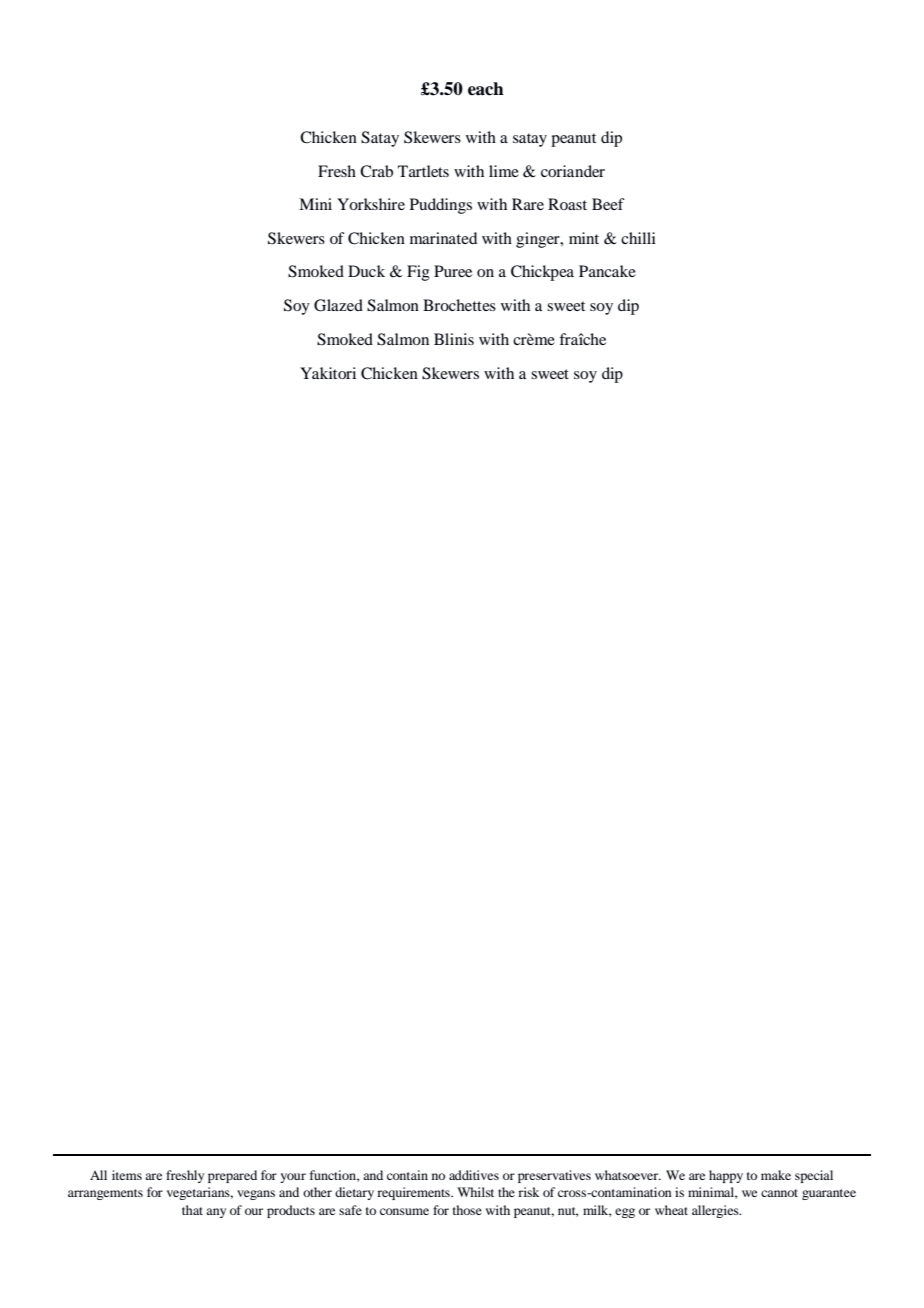  What do you see at coordinates (418, 273) in the screenshot?
I see `Fig` at bounding box center [418, 273].
